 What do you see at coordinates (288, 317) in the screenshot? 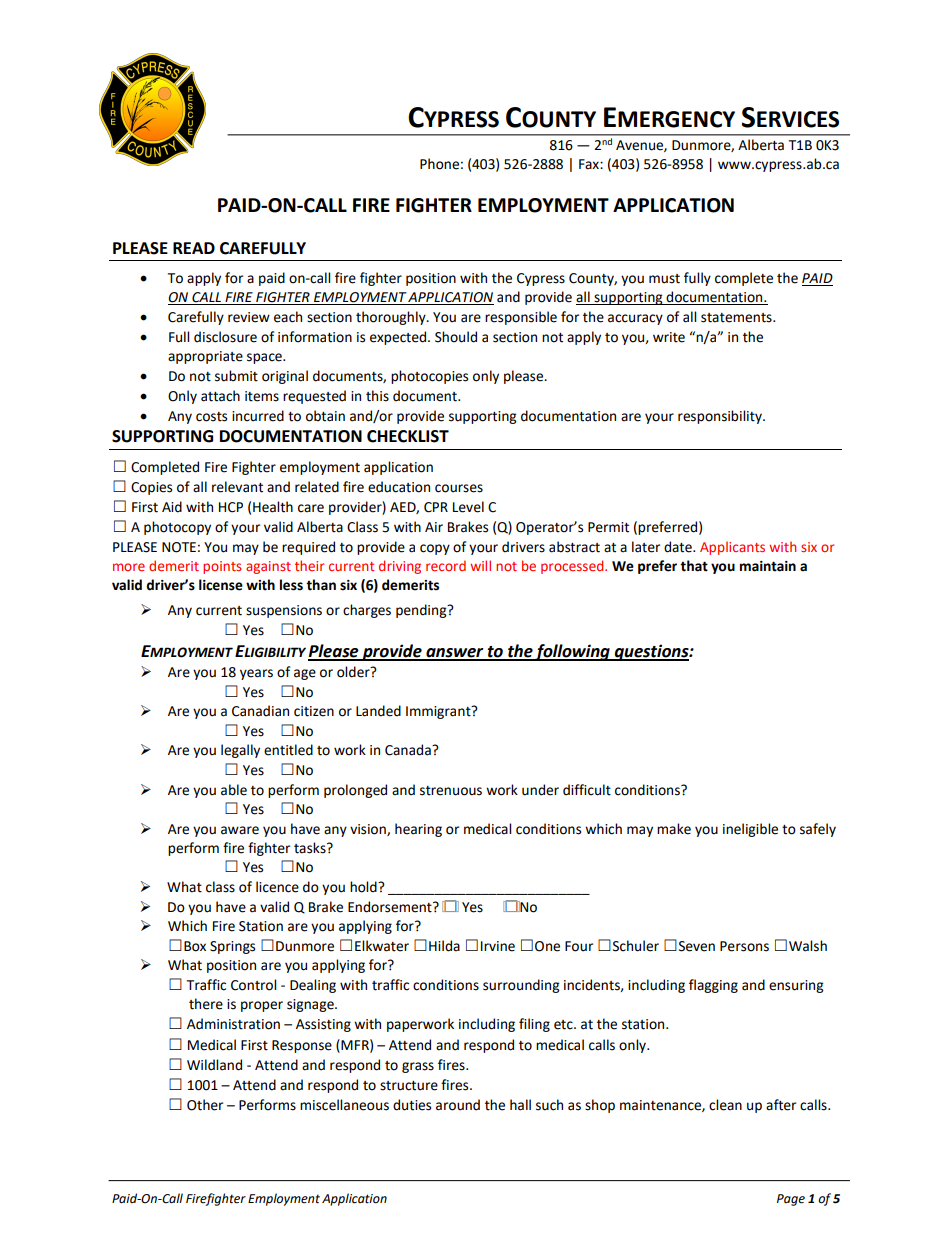
I see `each` at bounding box center [288, 317].
